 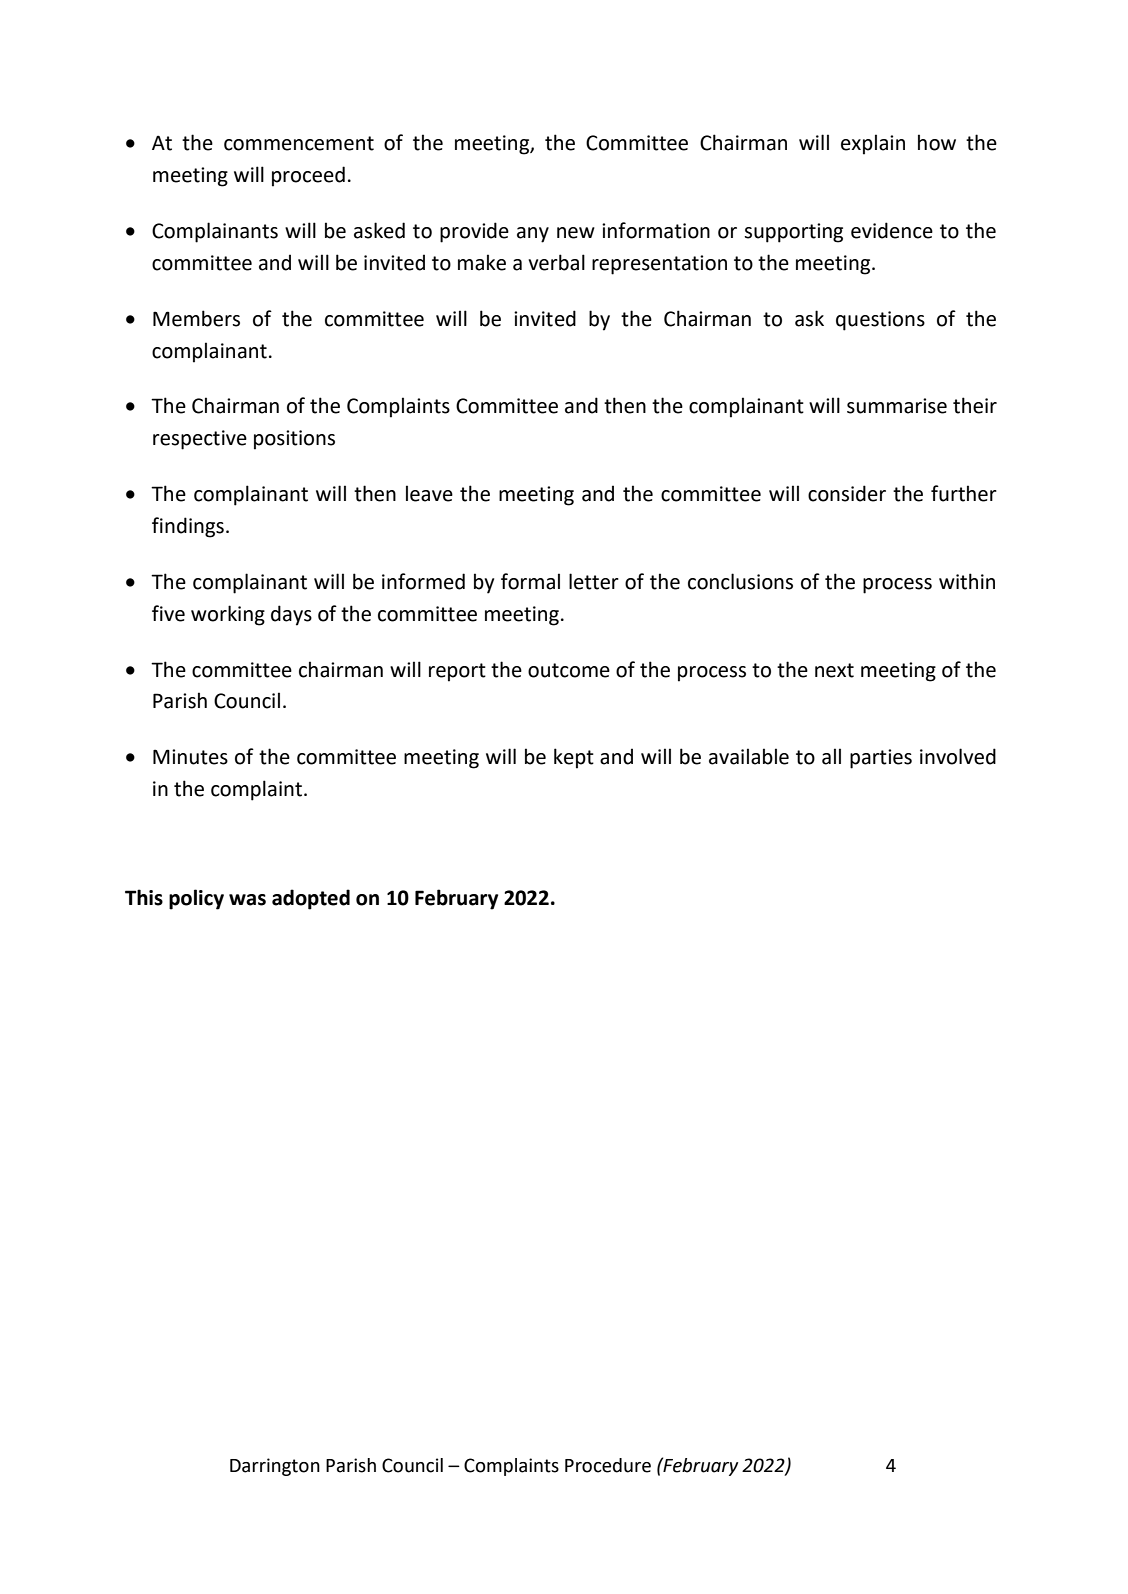 What do you see at coordinates (608, 1465) in the screenshot?
I see `Procedure` at bounding box center [608, 1465].
